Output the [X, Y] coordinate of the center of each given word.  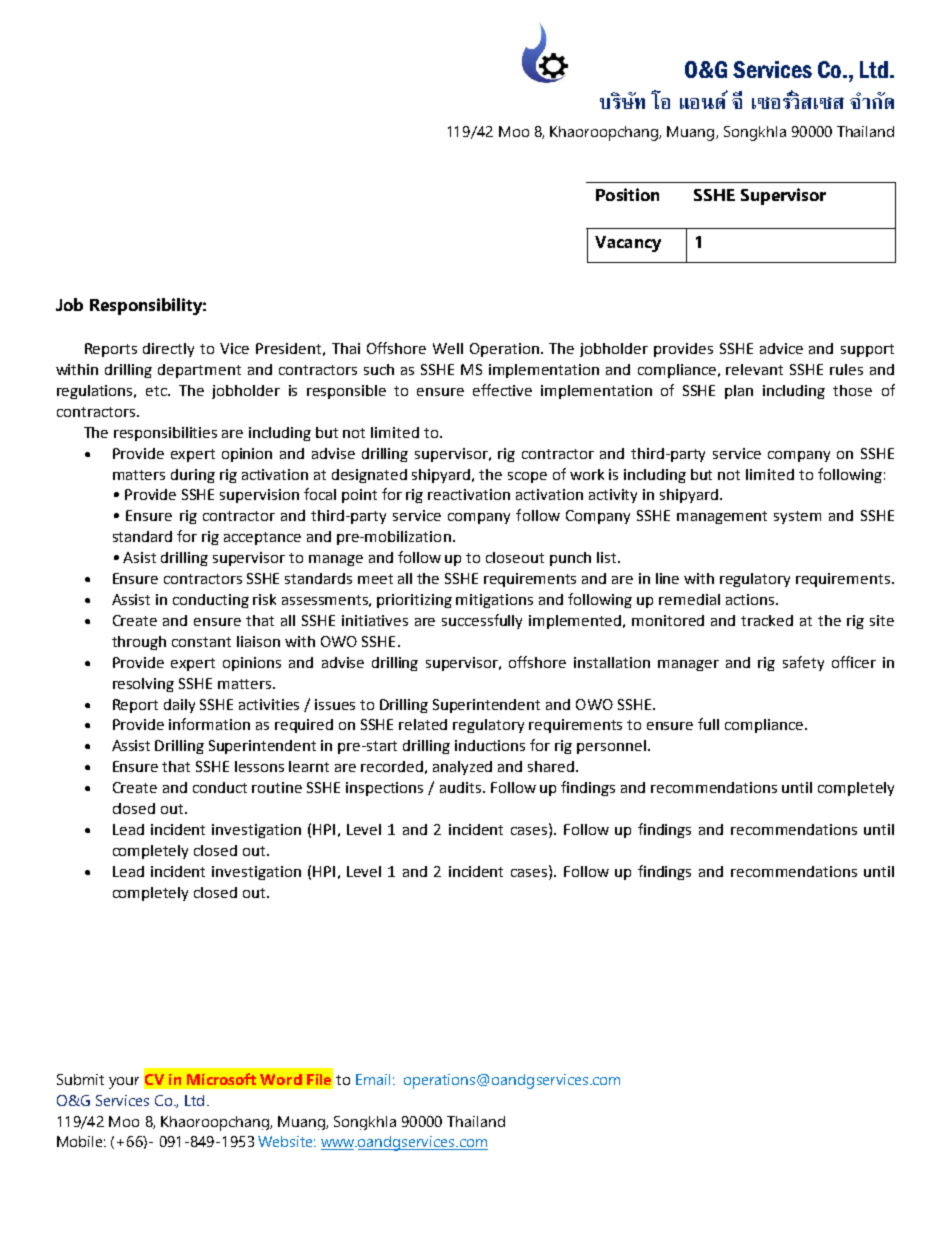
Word [281, 1079]
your [124, 1083]
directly [168, 350]
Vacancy [628, 244]
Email [373, 1079]
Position [627, 194]
